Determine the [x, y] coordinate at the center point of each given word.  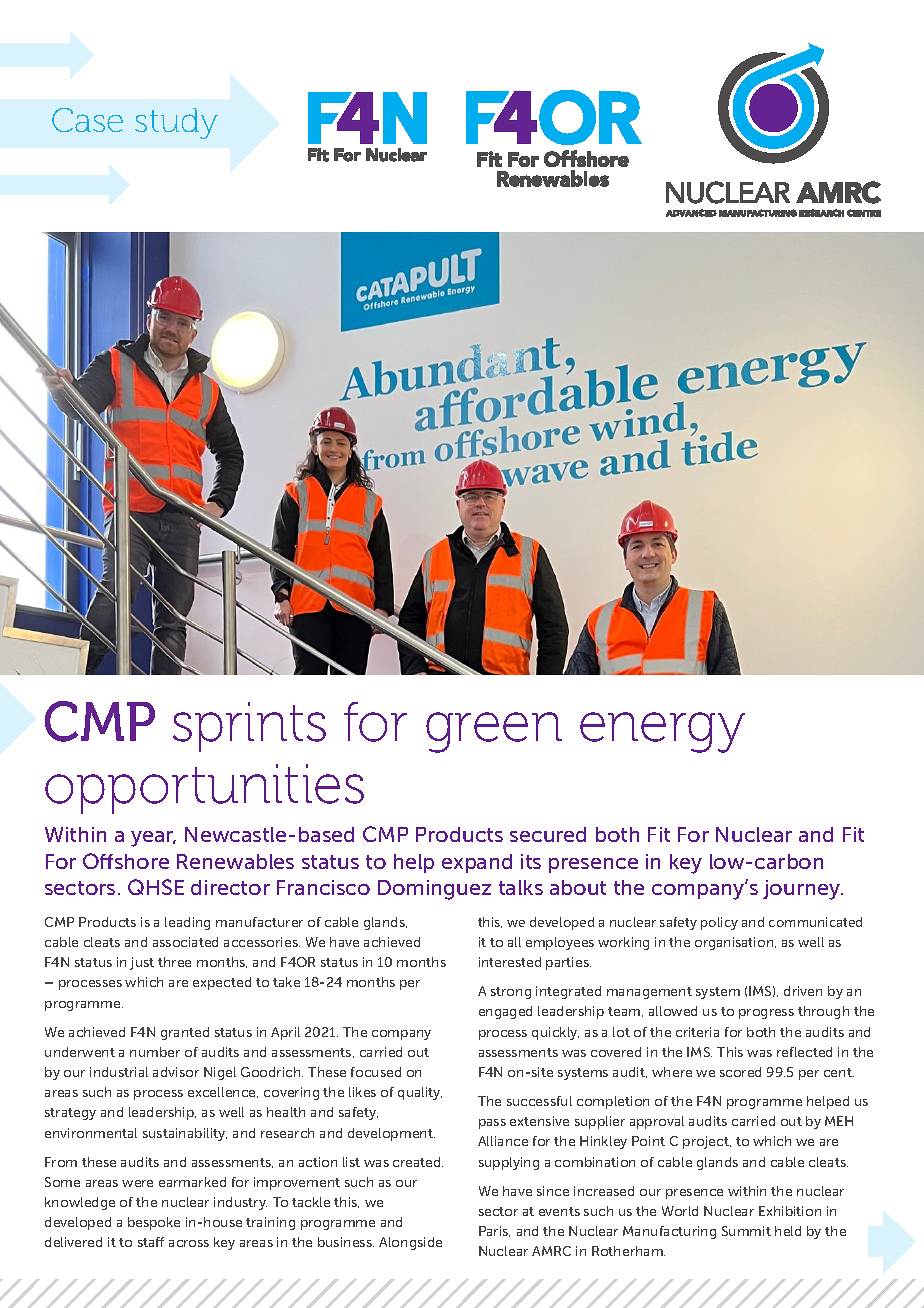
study [176, 123]
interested [510, 962]
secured [548, 834]
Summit [746, 1231]
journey [802, 890]
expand [477, 863]
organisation [735, 943]
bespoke [154, 1223]
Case [87, 120]
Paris [494, 1231]
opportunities [204, 789]
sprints [249, 727]
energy [662, 732]
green [494, 732]
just [142, 963]
